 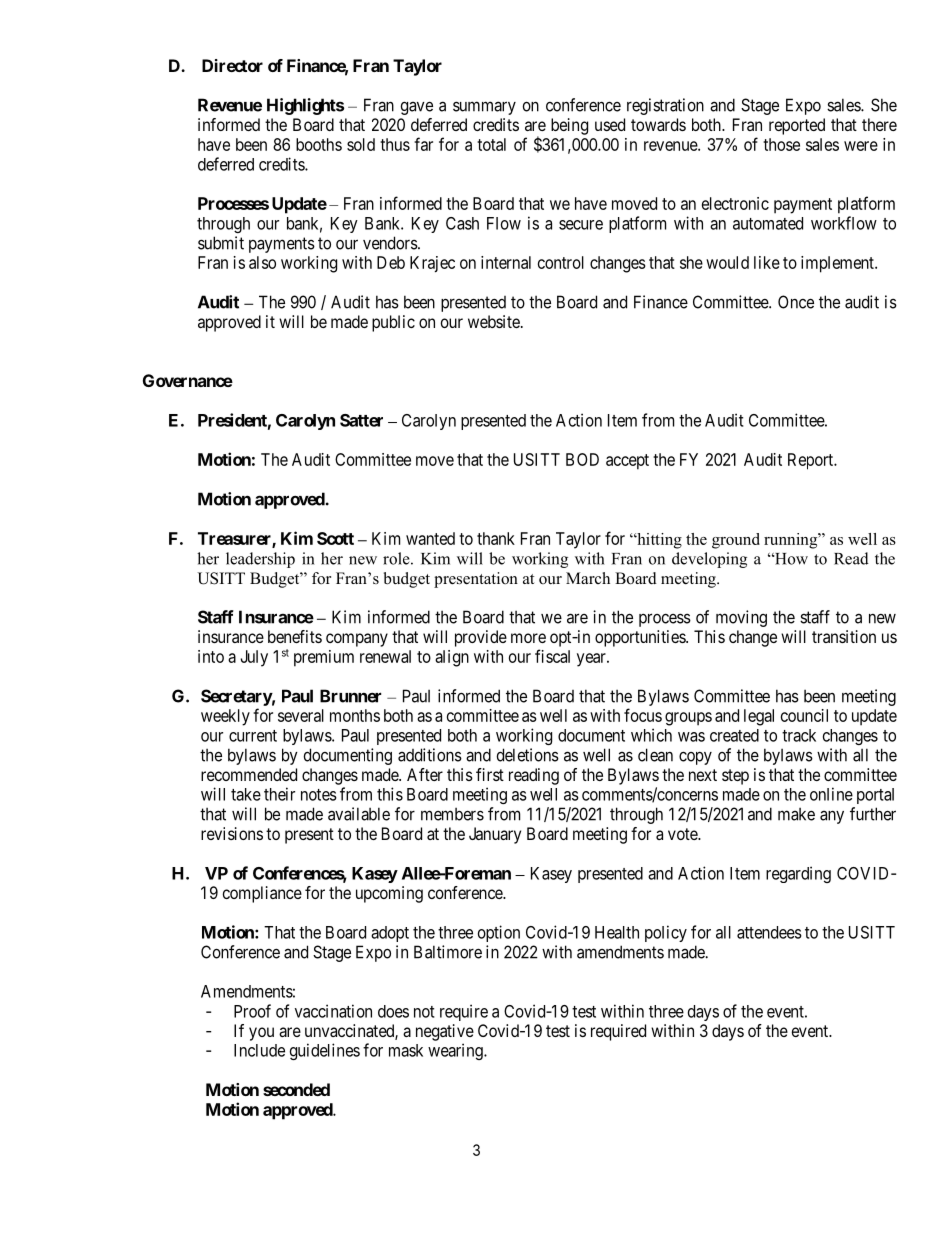 What do you see at coordinates (484, 108) in the screenshot?
I see `summary` at bounding box center [484, 108].
